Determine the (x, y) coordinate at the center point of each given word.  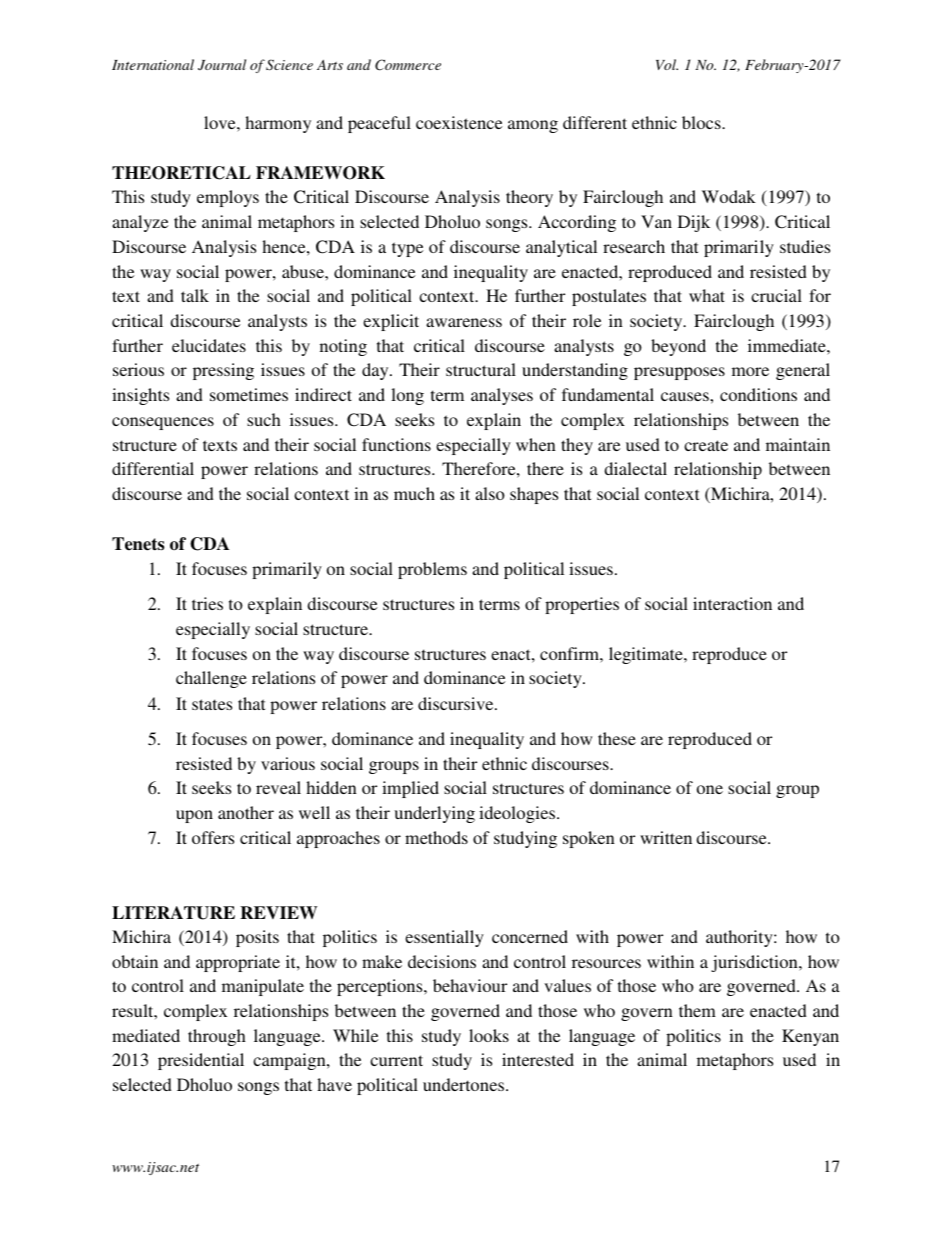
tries (207, 603)
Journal (222, 64)
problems (432, 570)
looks (489, 1035)
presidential (201, 1061)
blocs (702, 122)
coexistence (459, 122)
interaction (732, 603)
